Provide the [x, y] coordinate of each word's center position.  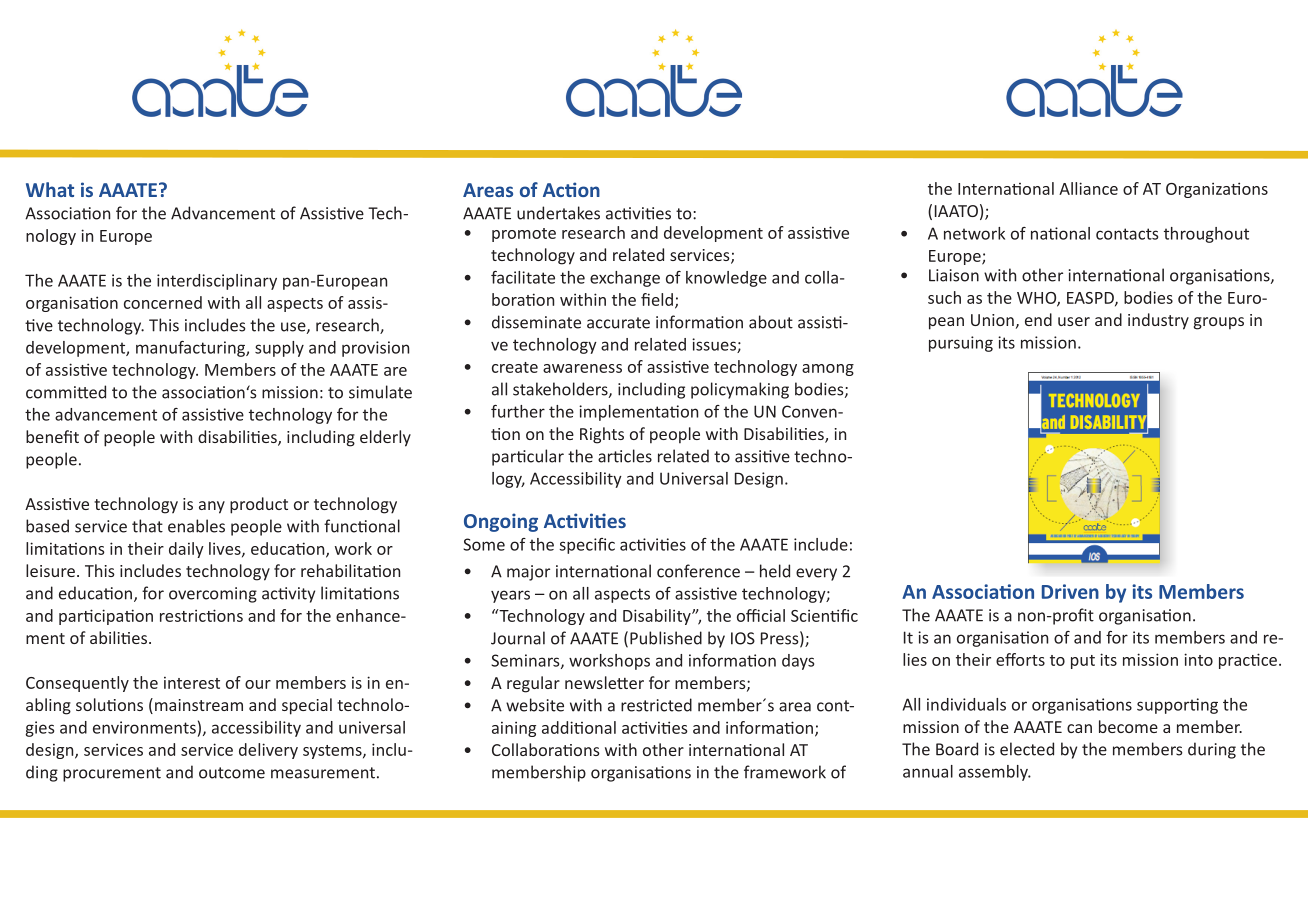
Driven [1070, 591]
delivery [268, 751]
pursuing [961, 344]
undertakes [558, 213]
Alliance [1088, 188]
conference [698, 571]
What [50, 189]
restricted [656, 705]
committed [66, 392]
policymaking [740, 390]
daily [186, 550]
